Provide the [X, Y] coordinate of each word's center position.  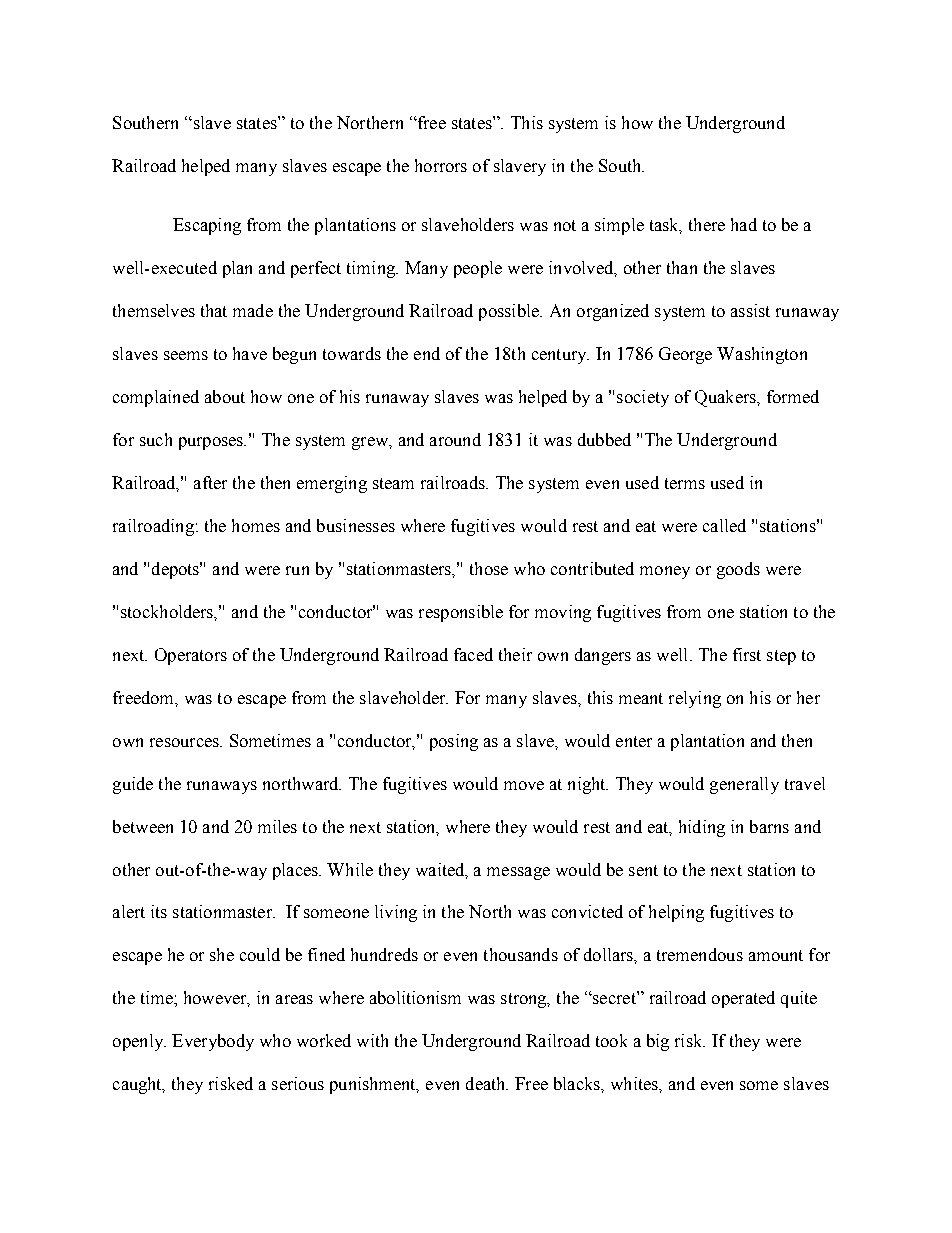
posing [454, 742]
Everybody [213, 1042]
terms [685, 483]
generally [744, 785]
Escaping [207, 226]
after [210, 482]
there [707, 224]
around [455, 439]
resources [185, 742]
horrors [441, 165]
